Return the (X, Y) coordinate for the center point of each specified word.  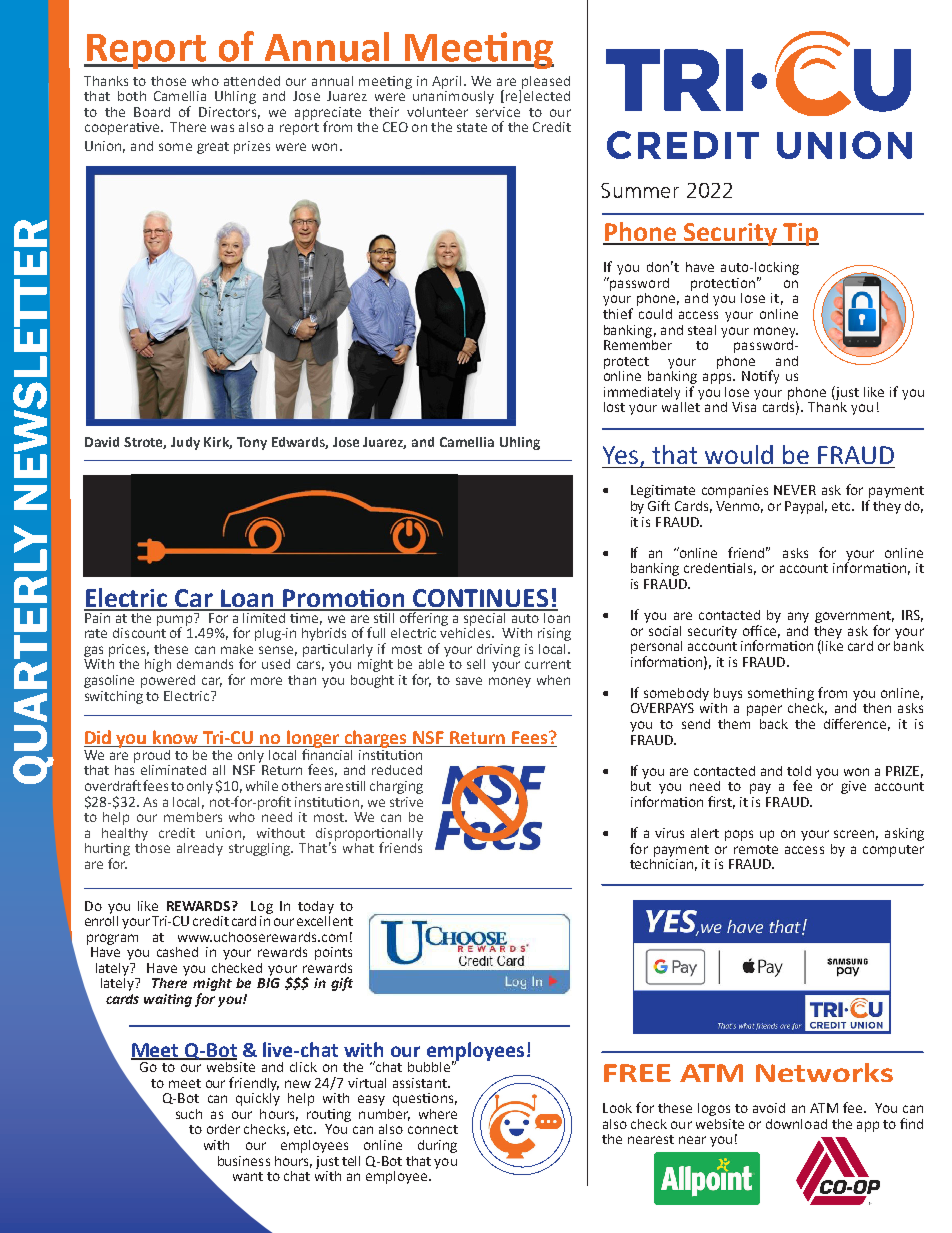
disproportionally (369, 835)
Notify (760, 377)
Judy (185, 443)
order (223, 1129)
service (498, 112)
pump (176, 620)
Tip (800, 234)
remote (756, 849)
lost (614, 407)
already (200, 849)
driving (498, 650)
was (222, 128)
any (798, 617)
